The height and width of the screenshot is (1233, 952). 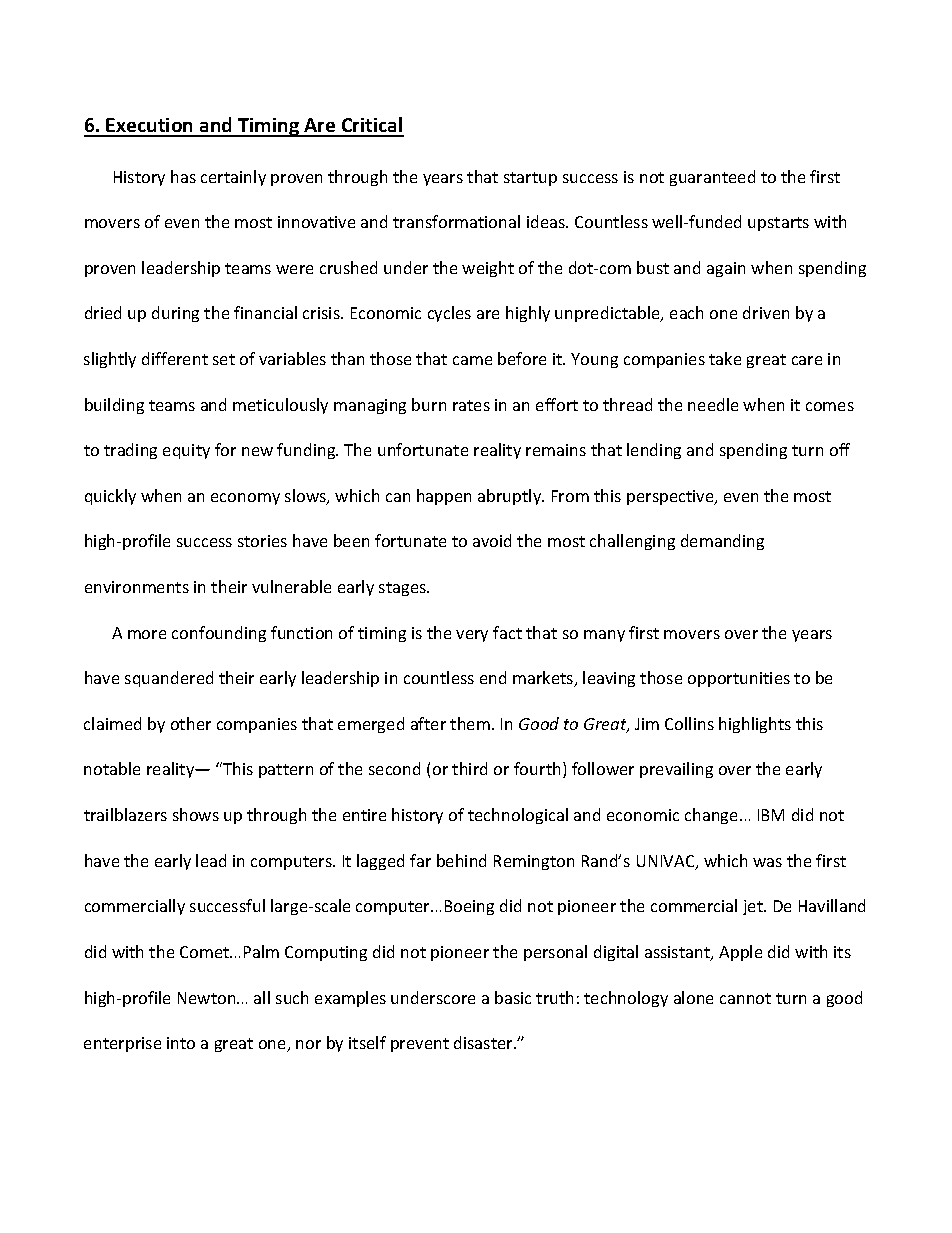 I want to click on opportunities, so click(x=739, y=679).
